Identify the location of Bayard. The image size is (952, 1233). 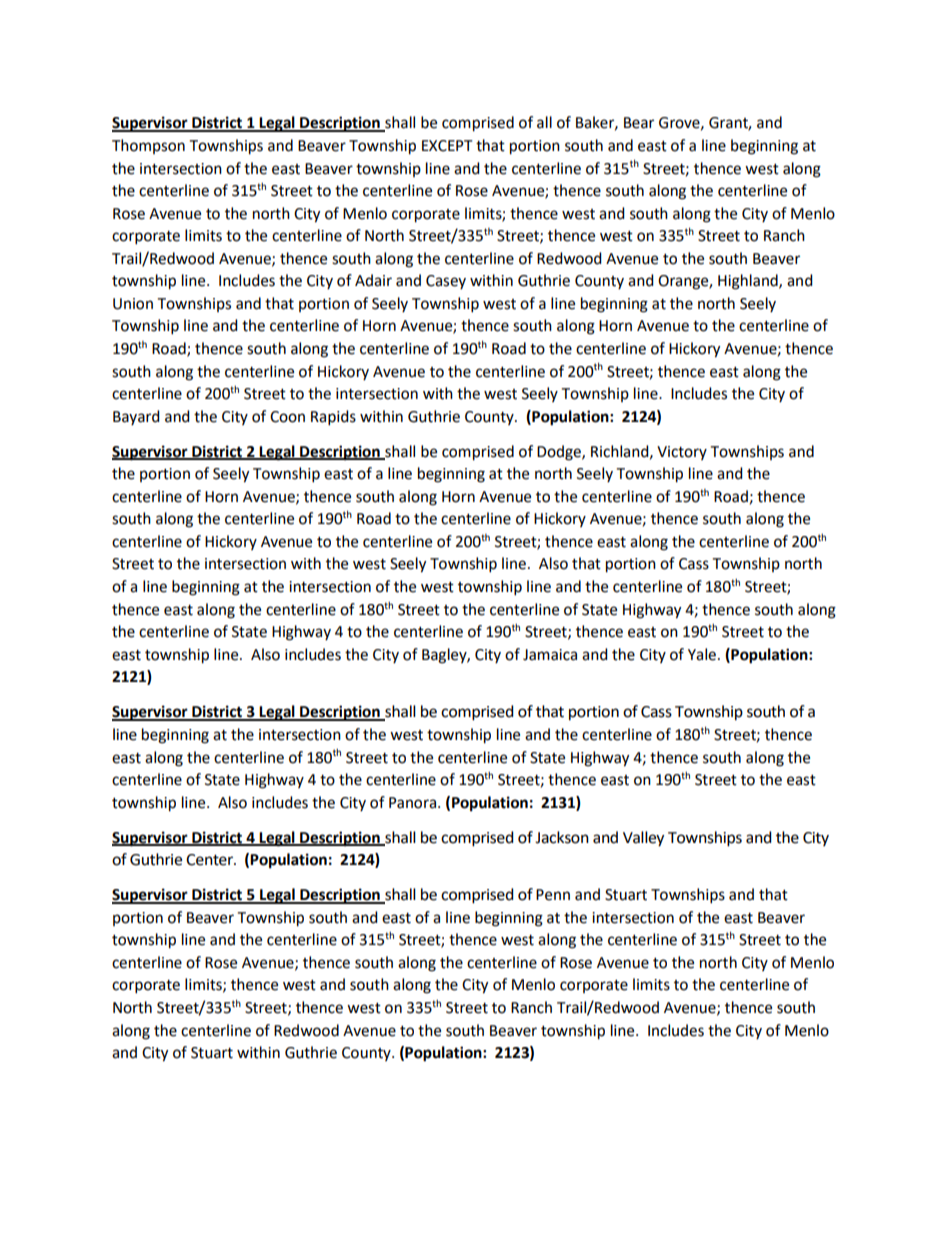
(136, 417).
